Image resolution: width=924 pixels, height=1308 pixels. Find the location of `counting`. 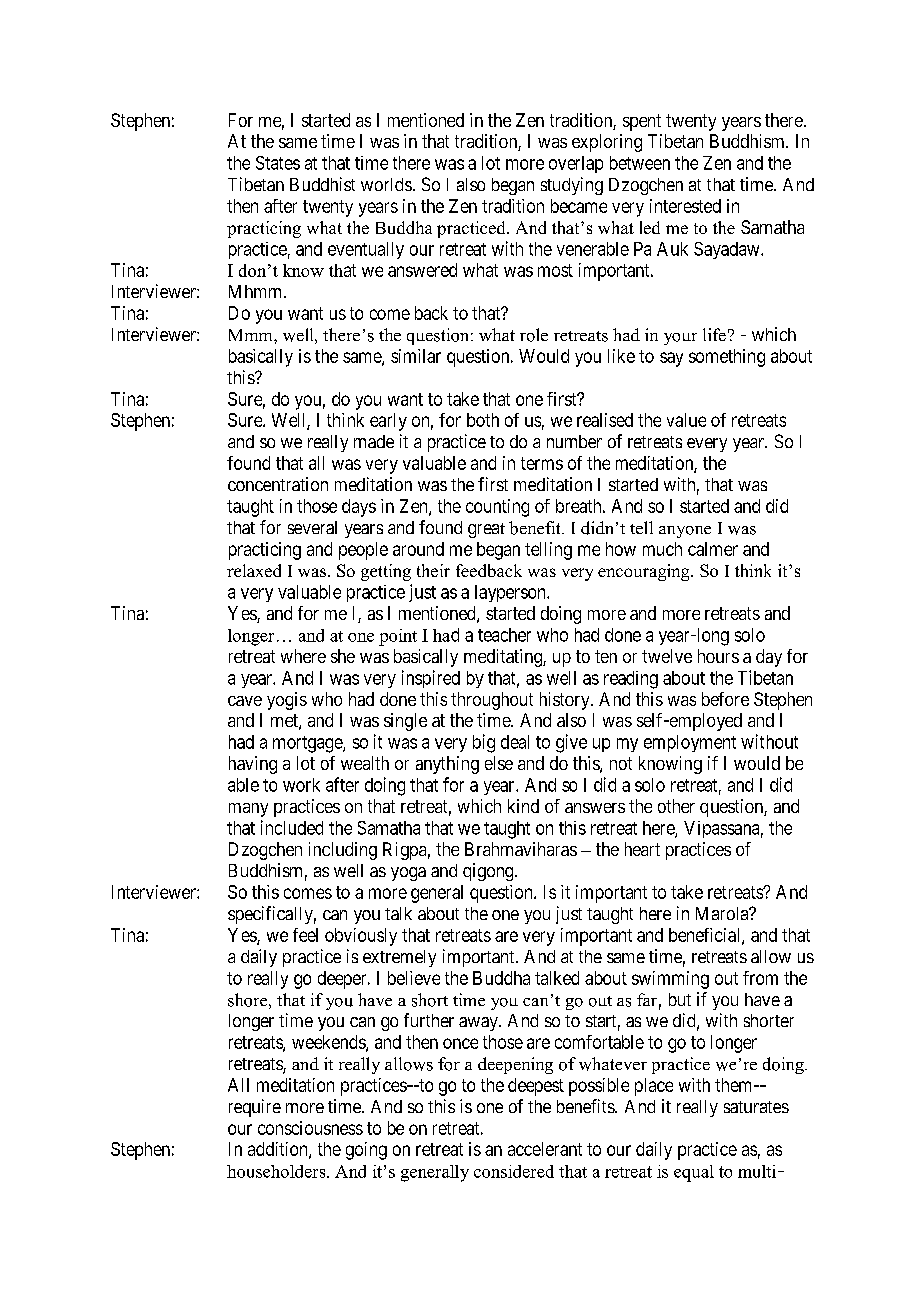

counting is located at coordinates (497, 508).
